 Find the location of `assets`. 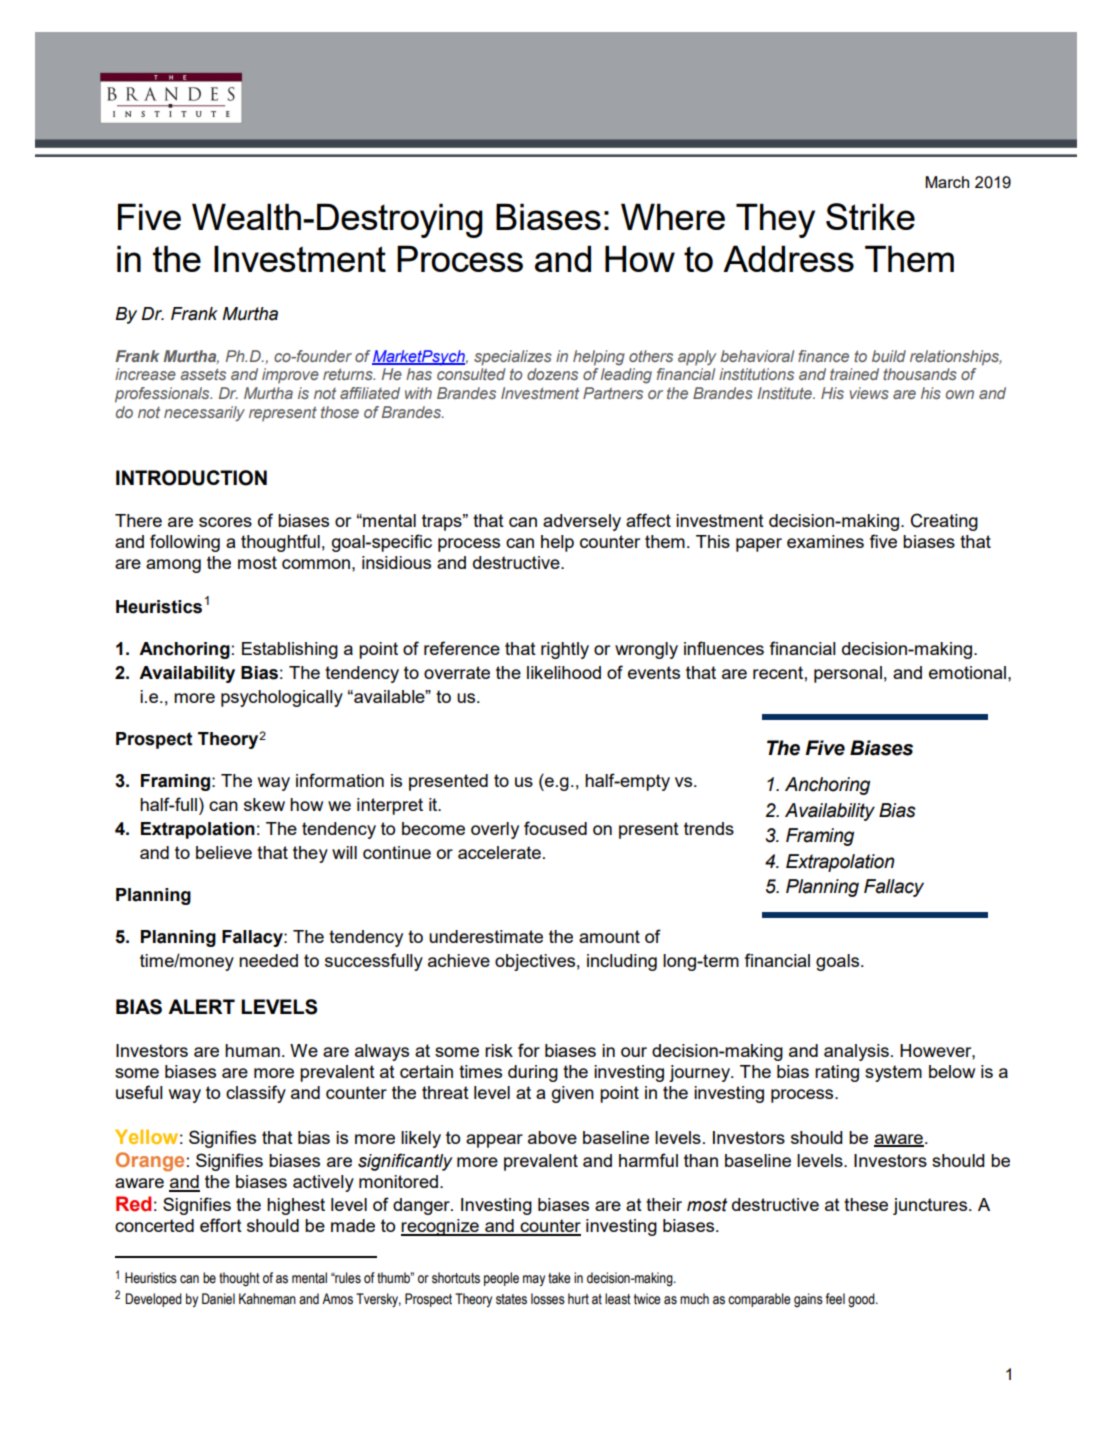

assets is located at coordinates (203, 374).
